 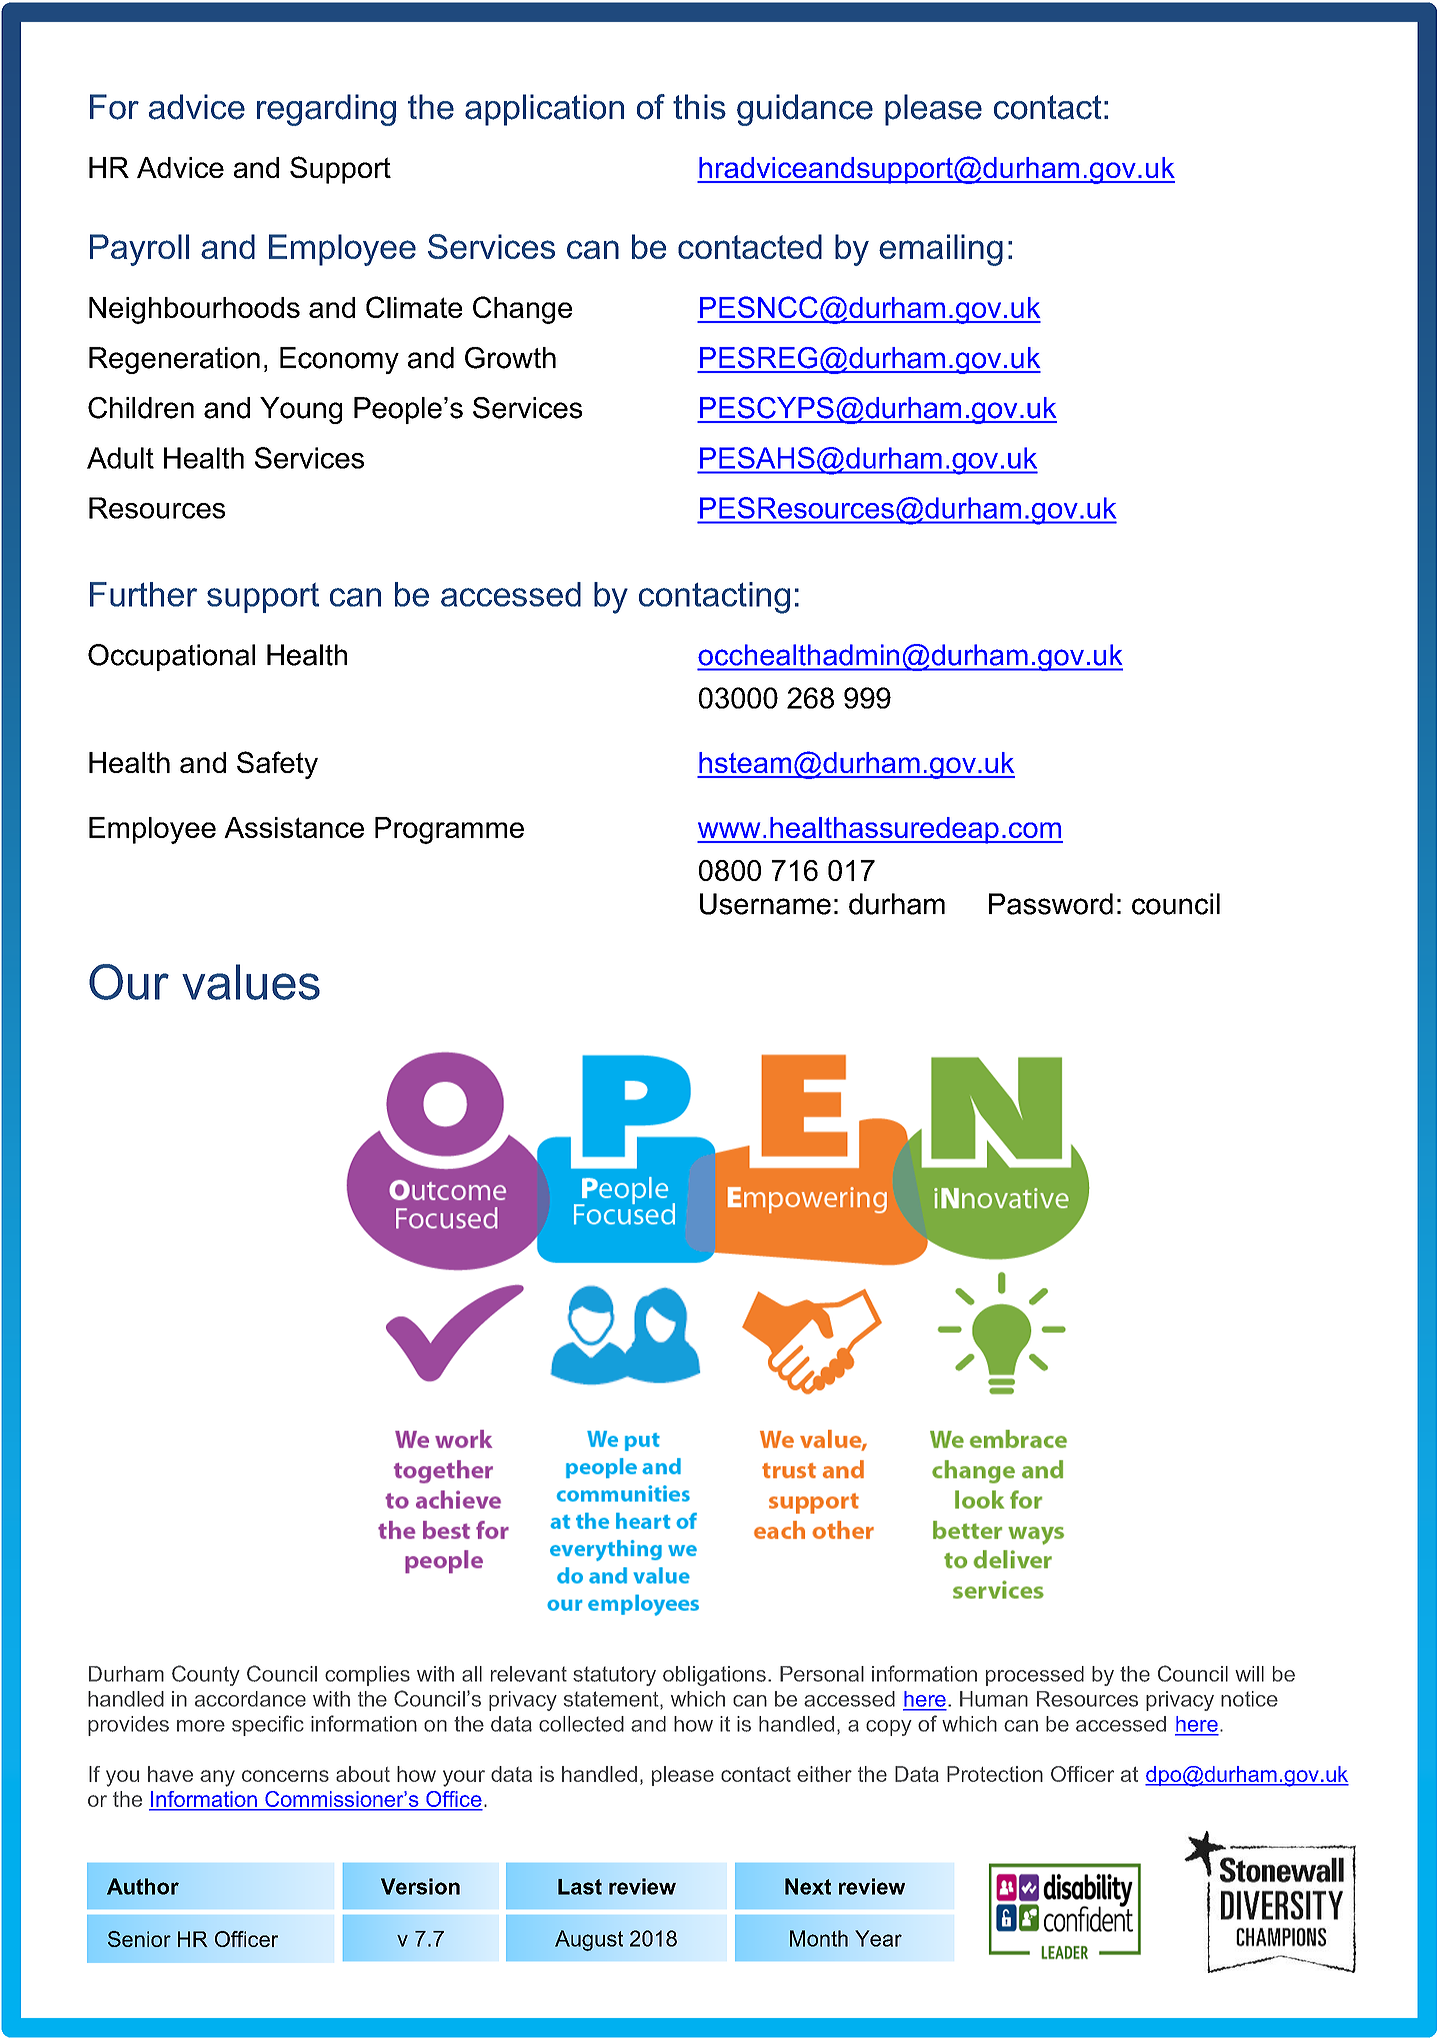 I want to click on Safety, so click(x=277, y=765).
